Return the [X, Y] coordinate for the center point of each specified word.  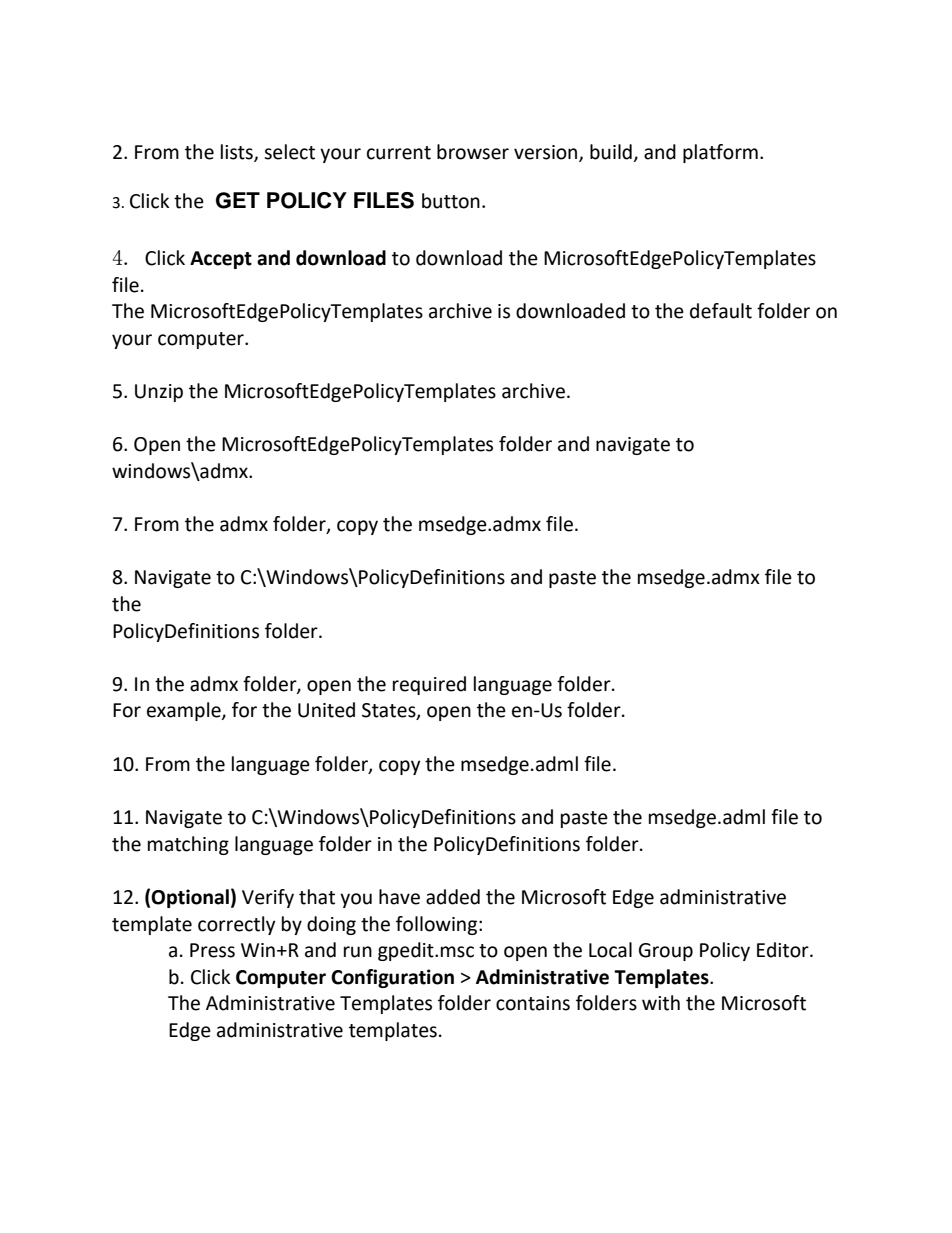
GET [238, 200]
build [611, 152]
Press [212, 950]
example [185, 711]
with [661, 1003]
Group [666, 952]
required [429, 685]
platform [720, 153]
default [721, 311]
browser [473, 152]
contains [533, 1003]
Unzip [159, 393]
